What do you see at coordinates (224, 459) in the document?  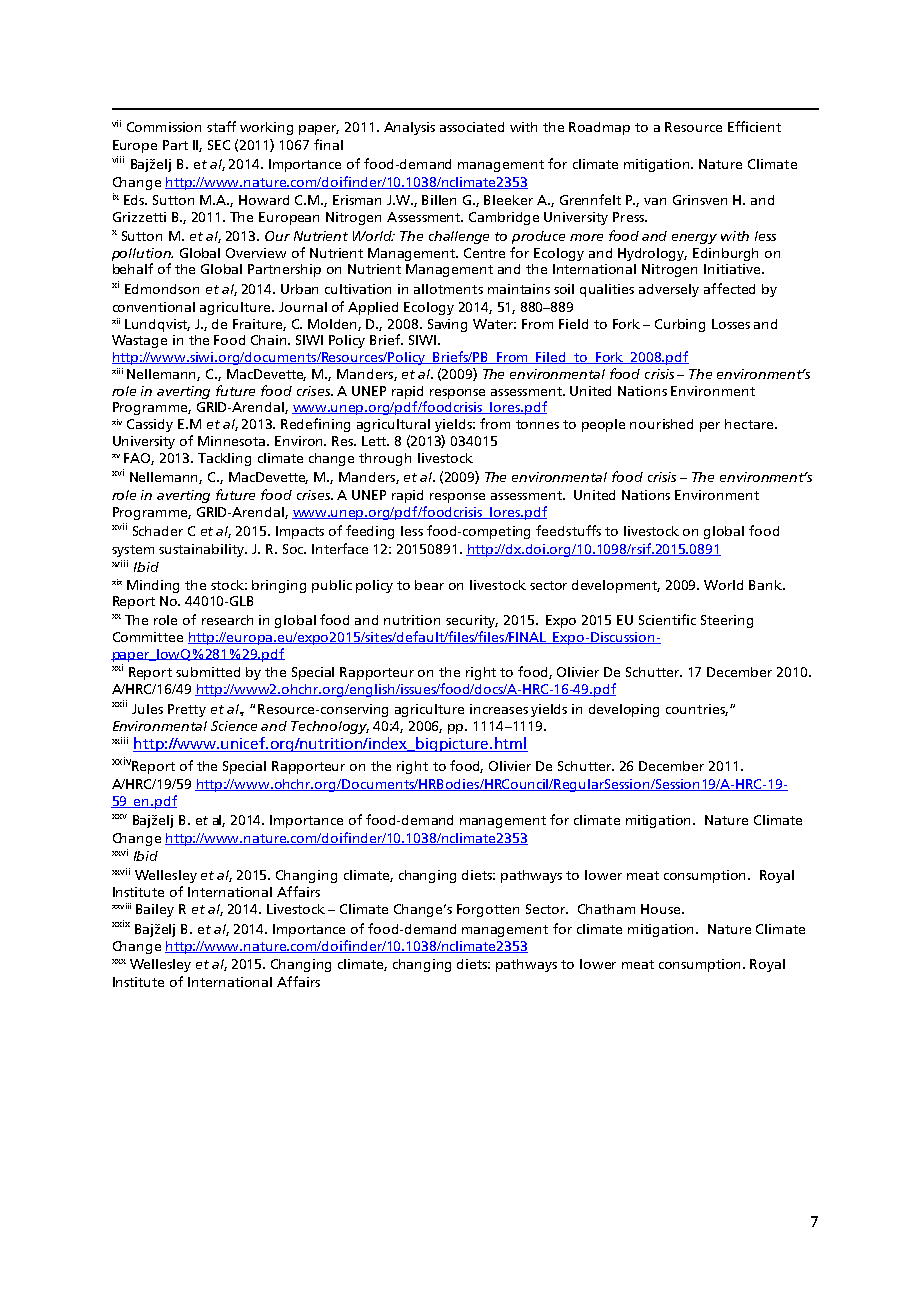 I see `Tackling` at bounding box center [224, 459].
